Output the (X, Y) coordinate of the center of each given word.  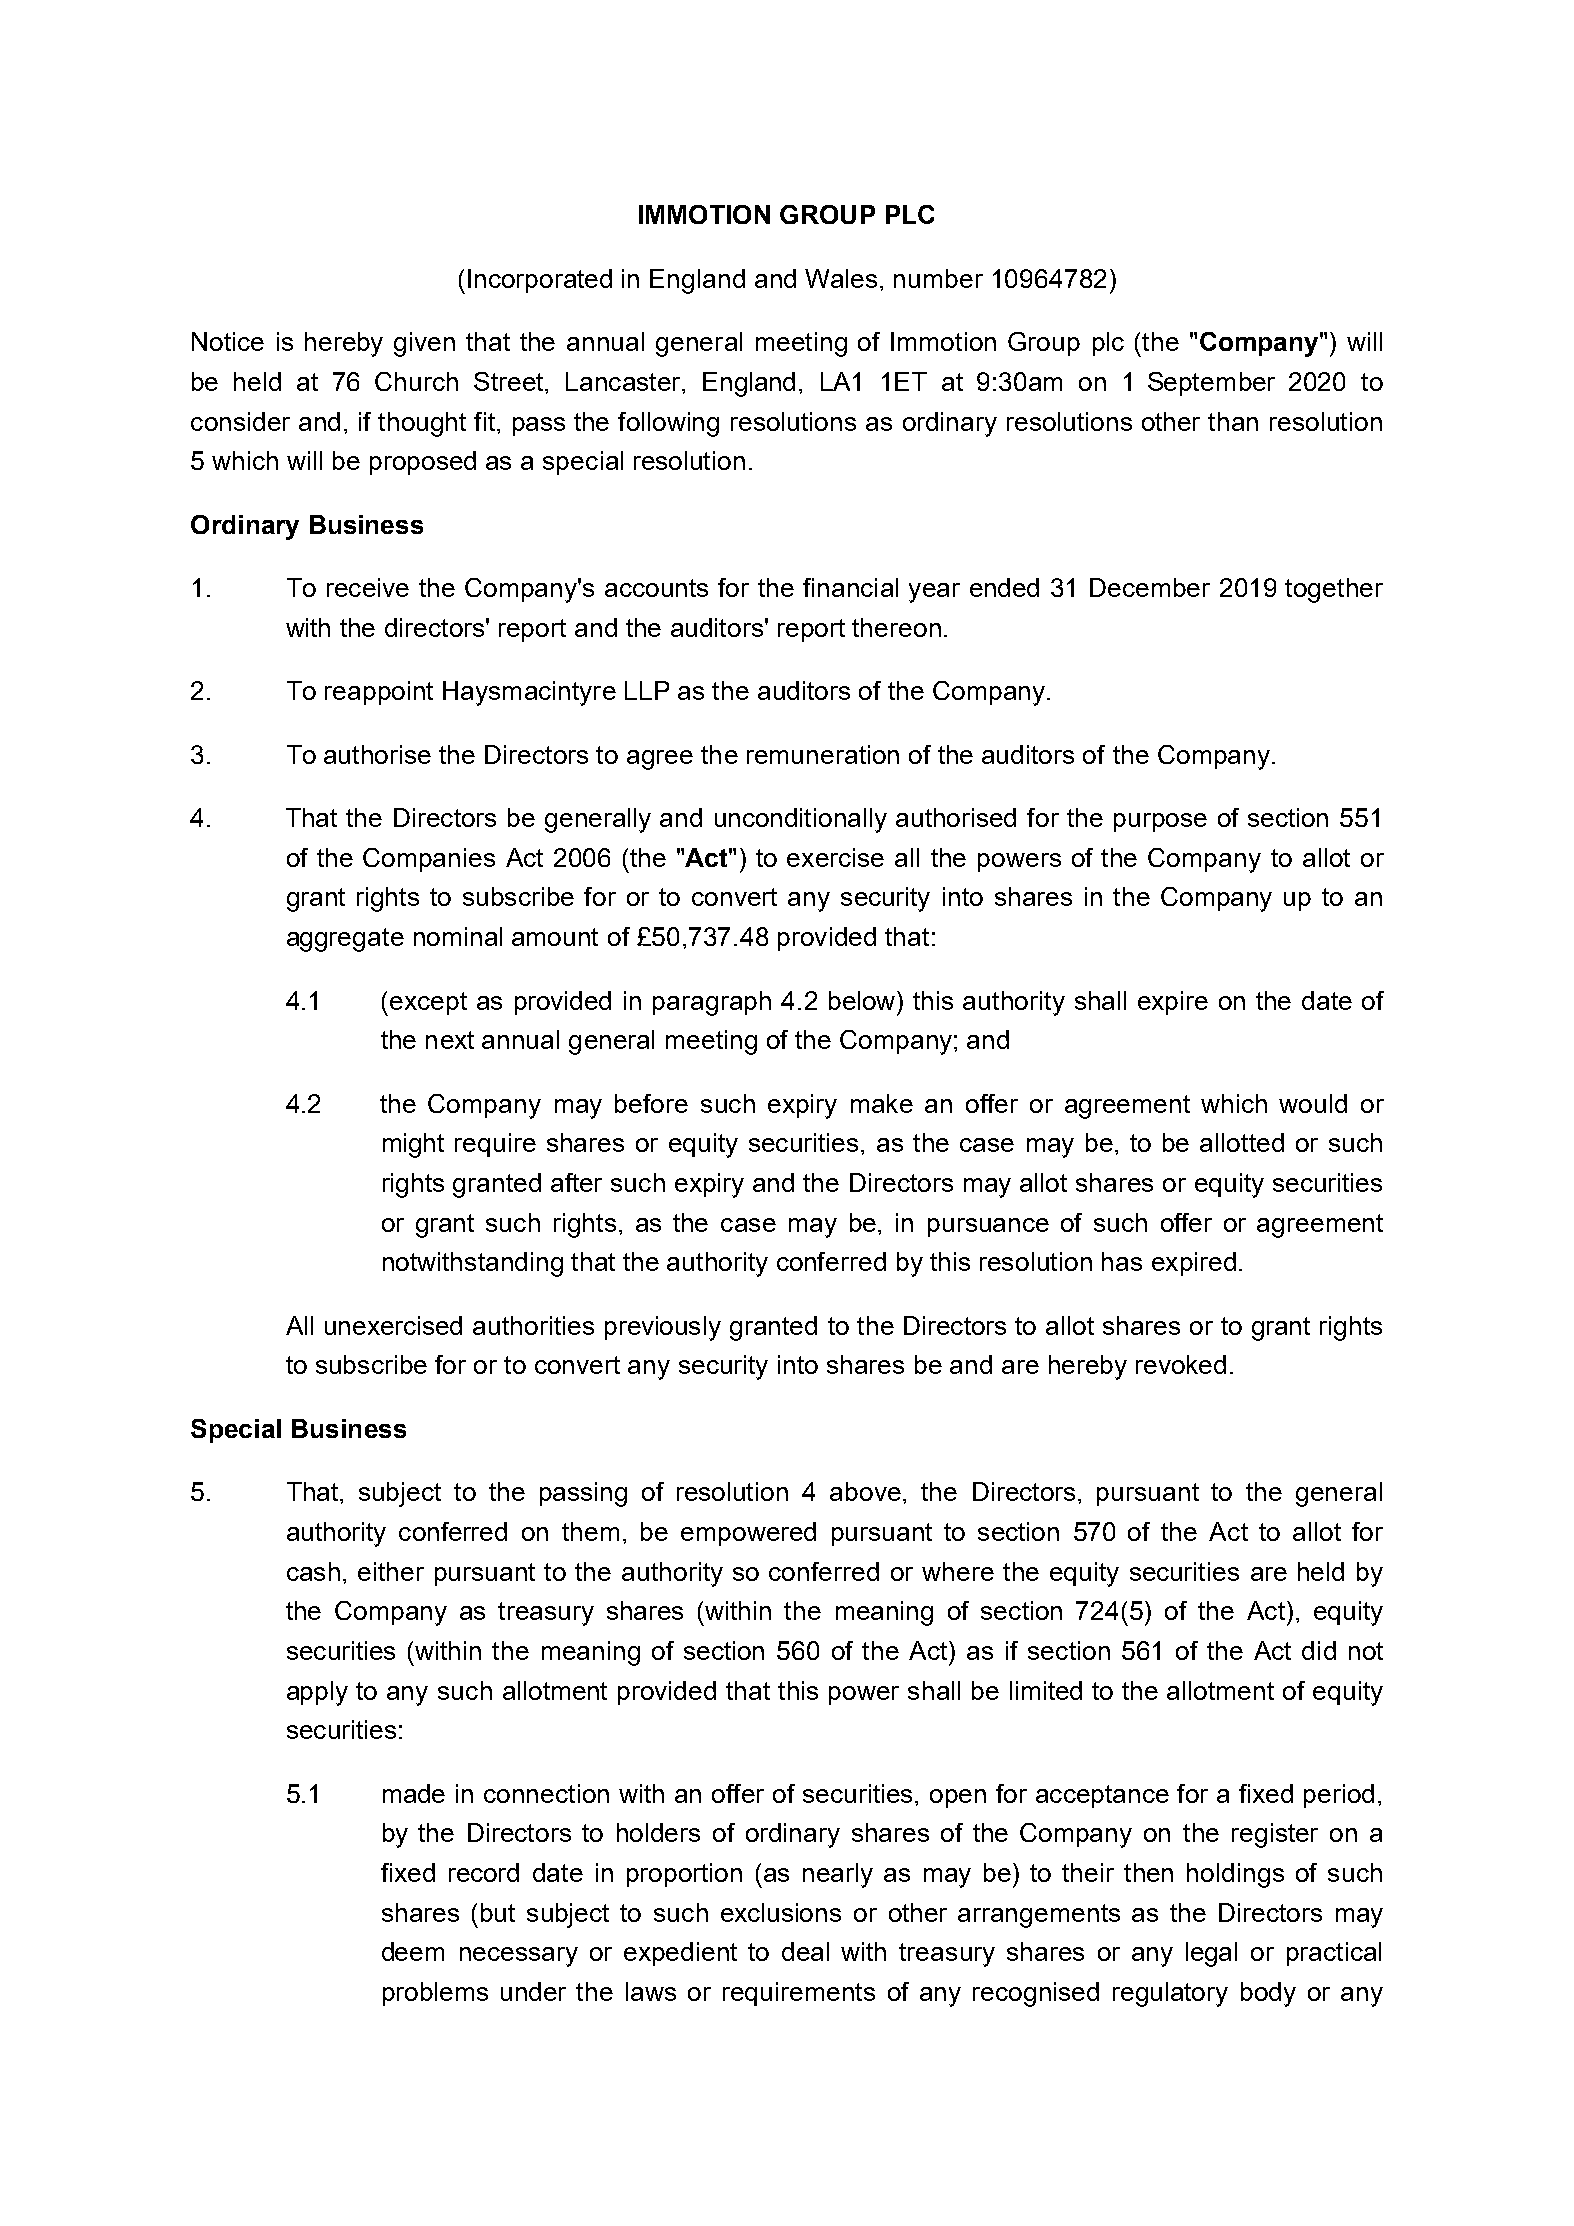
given (424, 344)
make (882, 1103)
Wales (841, 278)
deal (805, 1951)
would (1313, 1103)
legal (1211, 1954)
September (1211, 384)
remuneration (823, 754)
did (1319, 1650)
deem (413, 1951)
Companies (429, 860)
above (865, 1491)
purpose (1160, 822)
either (391, 1571)
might (413, 1145)
